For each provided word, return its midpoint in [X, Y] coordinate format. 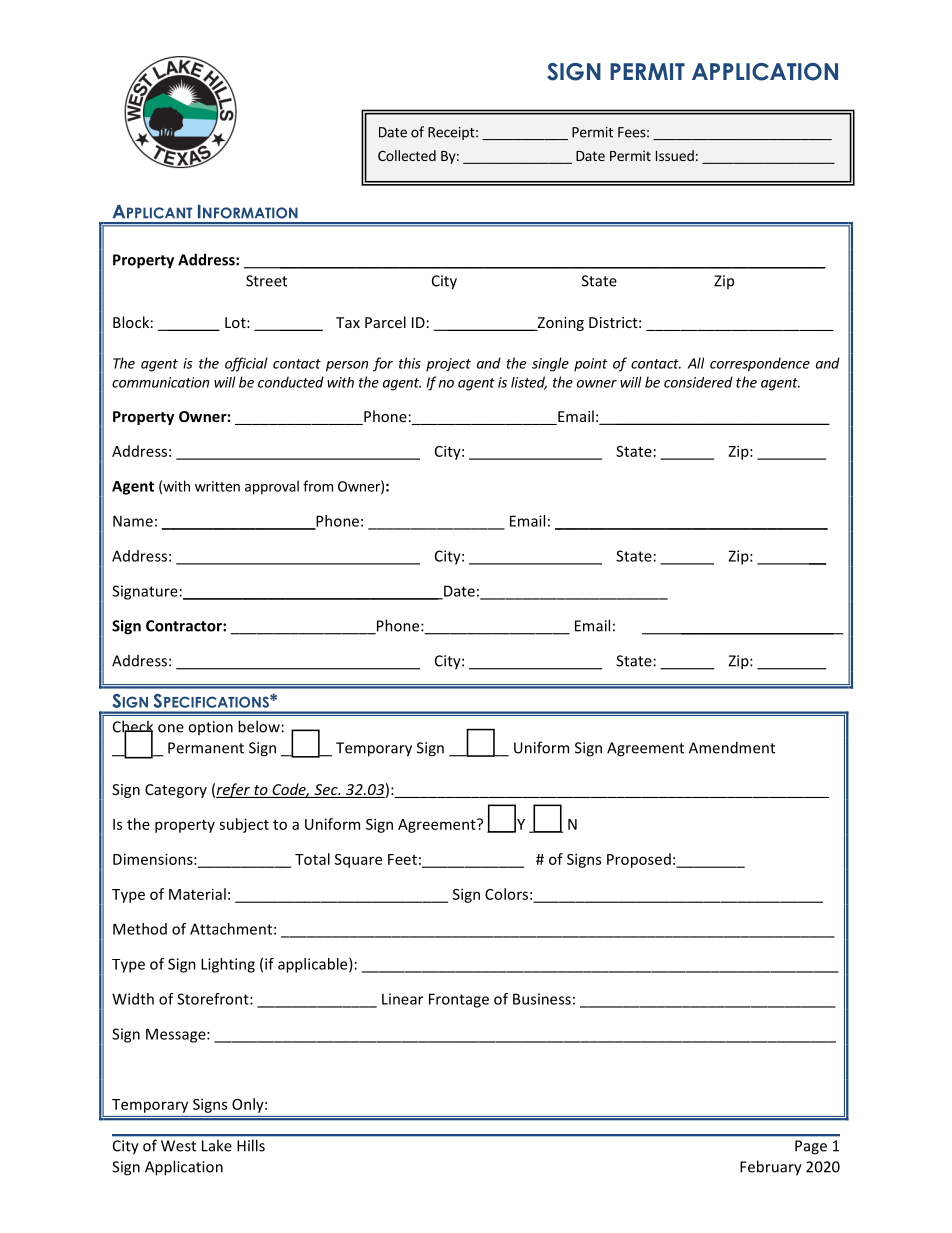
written [217, 486]
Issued [675, 155]
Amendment [732, 747]
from [318, 486]
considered [698, 382]
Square [358, 861]
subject [244, 825]
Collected [407, 155]
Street [266, 281]
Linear [402, 999]
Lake [217, 1146]
